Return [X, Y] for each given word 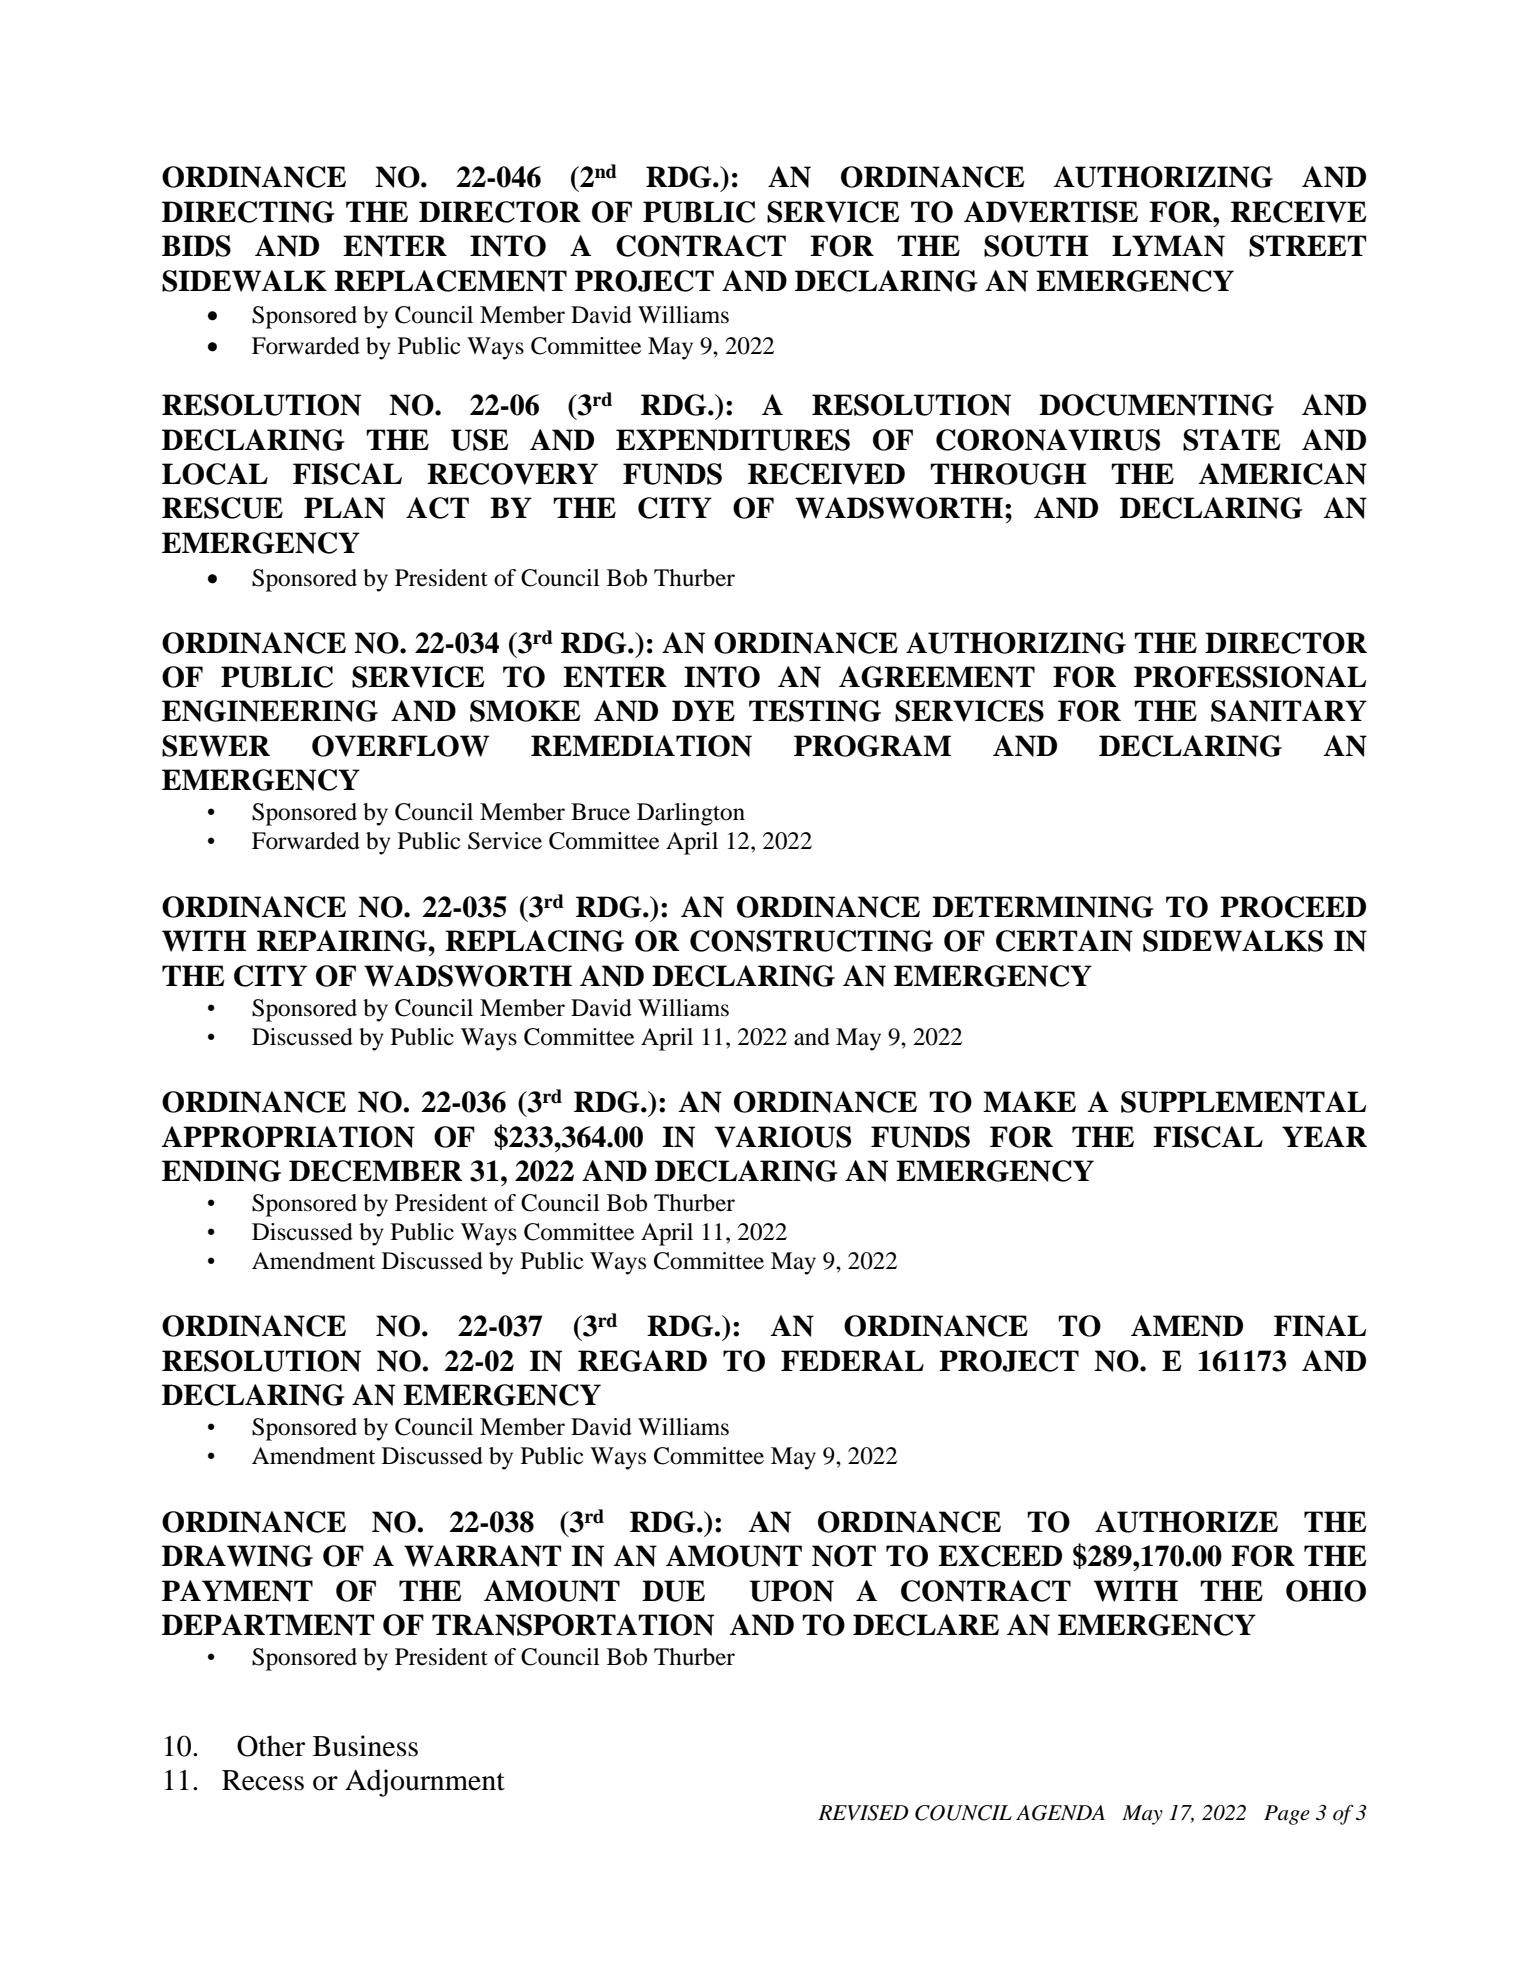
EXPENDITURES [733, 440]
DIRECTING [248, 212]
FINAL [1320, 1326]
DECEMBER [376, 1171]
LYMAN [1168, 246]
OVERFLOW [400, 746]
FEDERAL [852, 1360]
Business [365, 1746]
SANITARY [1289, 711]
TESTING [815, 711]
